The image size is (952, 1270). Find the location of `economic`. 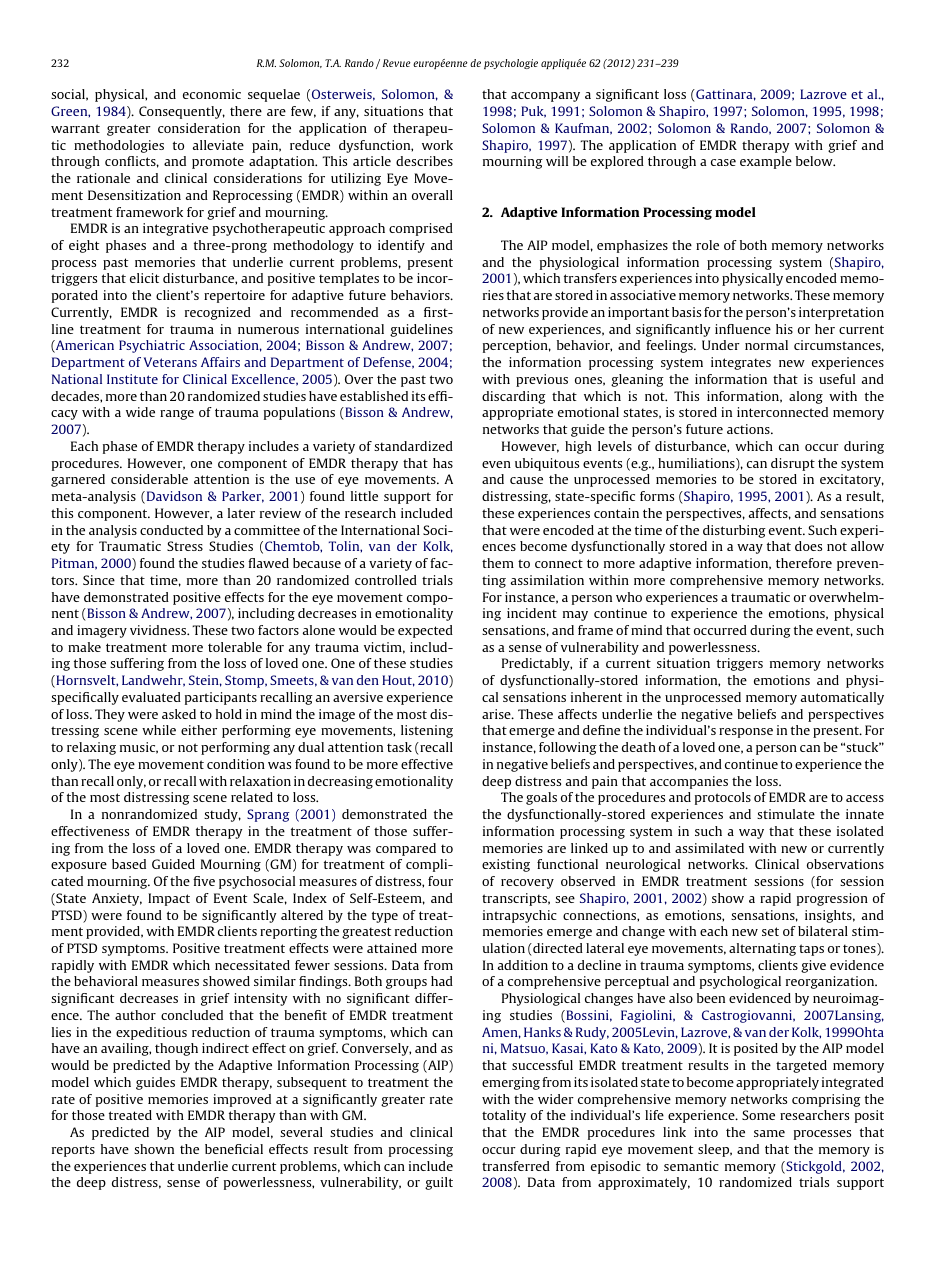

economic is located at coordinates (212, 94).
